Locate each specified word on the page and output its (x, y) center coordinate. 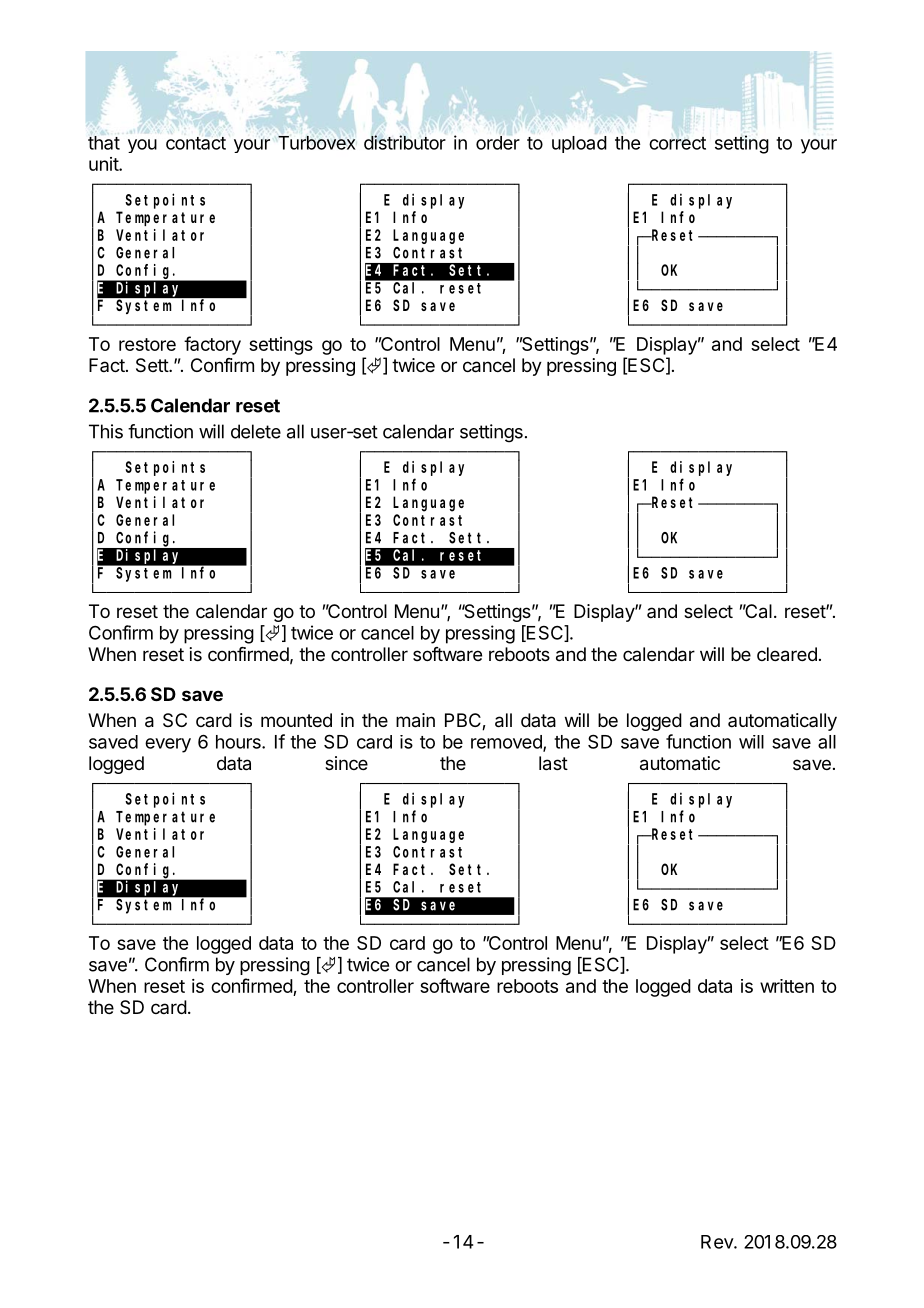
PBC (464, 721)
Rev (718, 1242)
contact (196, 143)
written (787, 986)
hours (239, 742)
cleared (787, 654)
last (553, 763)
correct (677, 143)
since (346, 763)
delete (256, 431)
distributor (405, 142)
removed (507, 743)
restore (147, 344)
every (168, 745)
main (415, 720)
